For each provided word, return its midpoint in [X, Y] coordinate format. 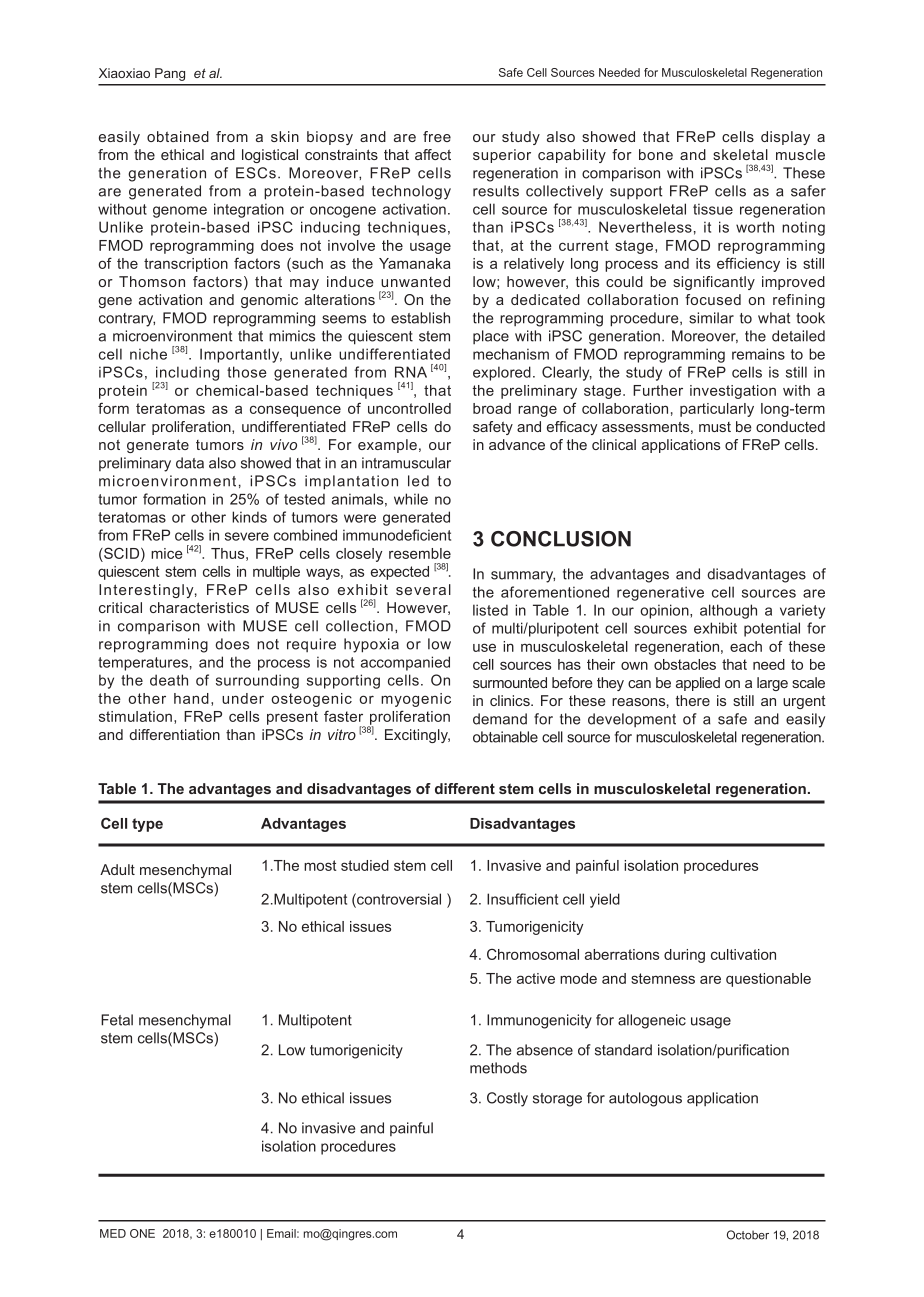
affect [433, 154]
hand [191, 698]
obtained [178, 136]
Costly [507, 1099]
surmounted [510, 682]
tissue [713, 209]
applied [698, 684]
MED [113, 1233]
